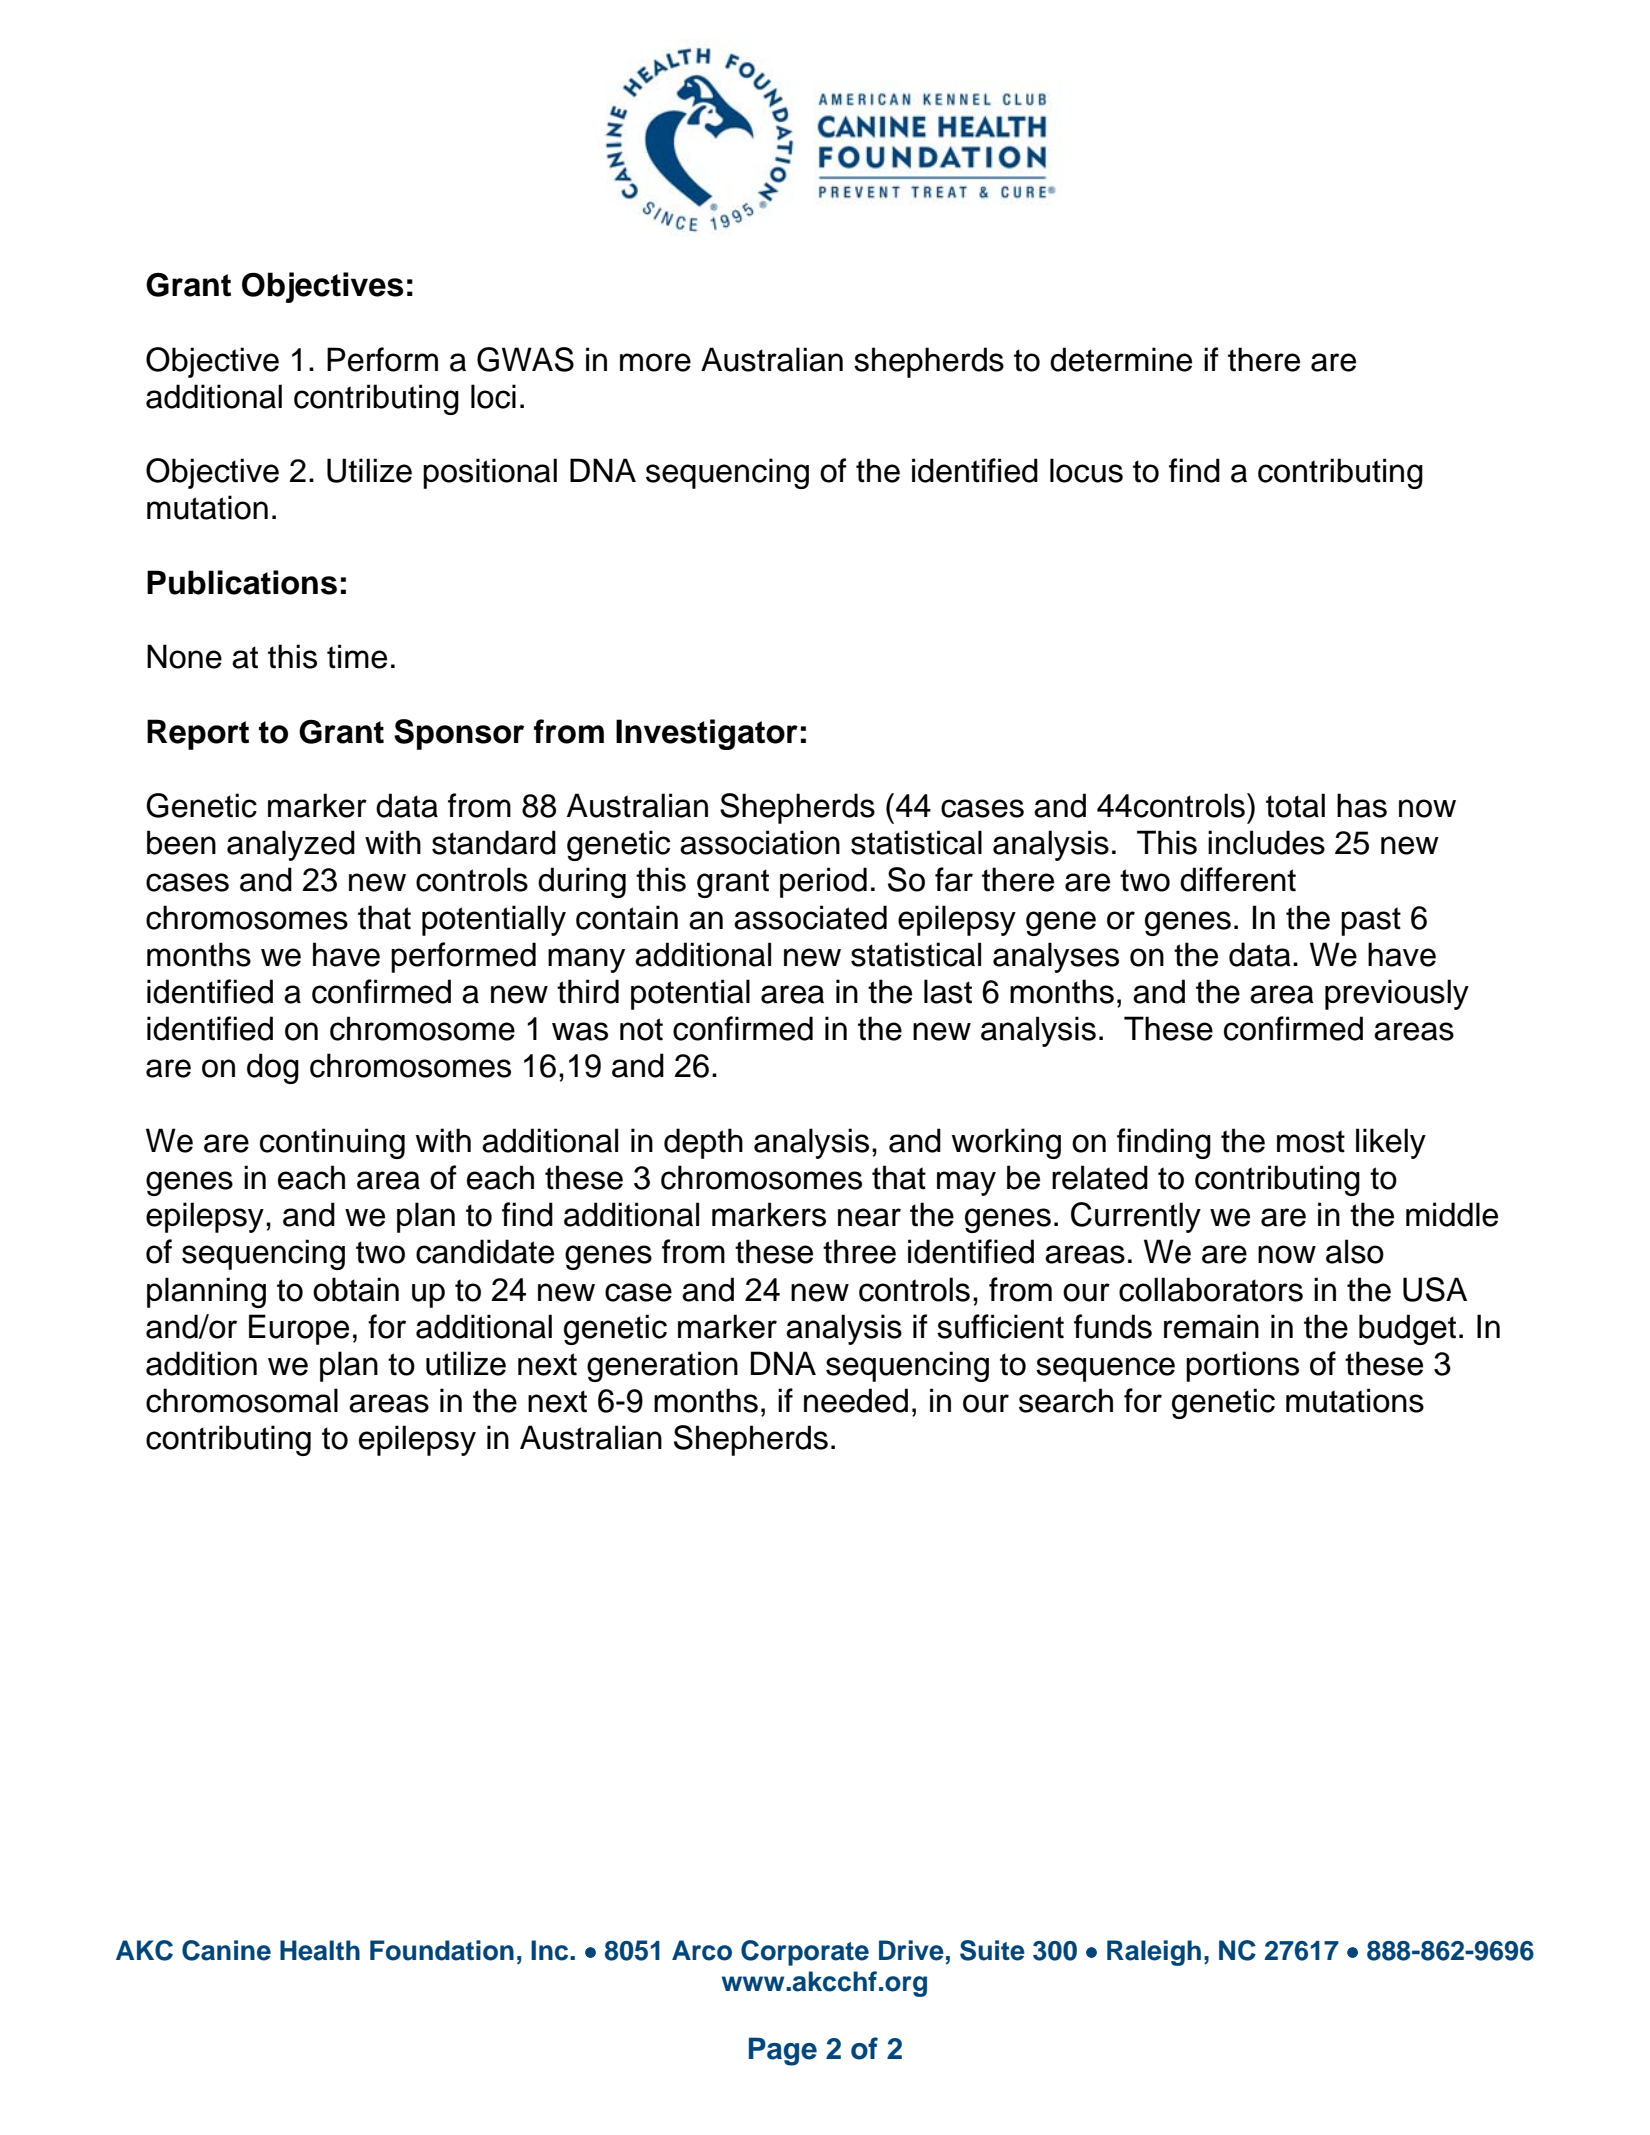 This screenshot has height=2135, width=1650. What do you see at coordinates (655, 362) in the screenshot?
I see `more` at bounding box center [655, 362].
